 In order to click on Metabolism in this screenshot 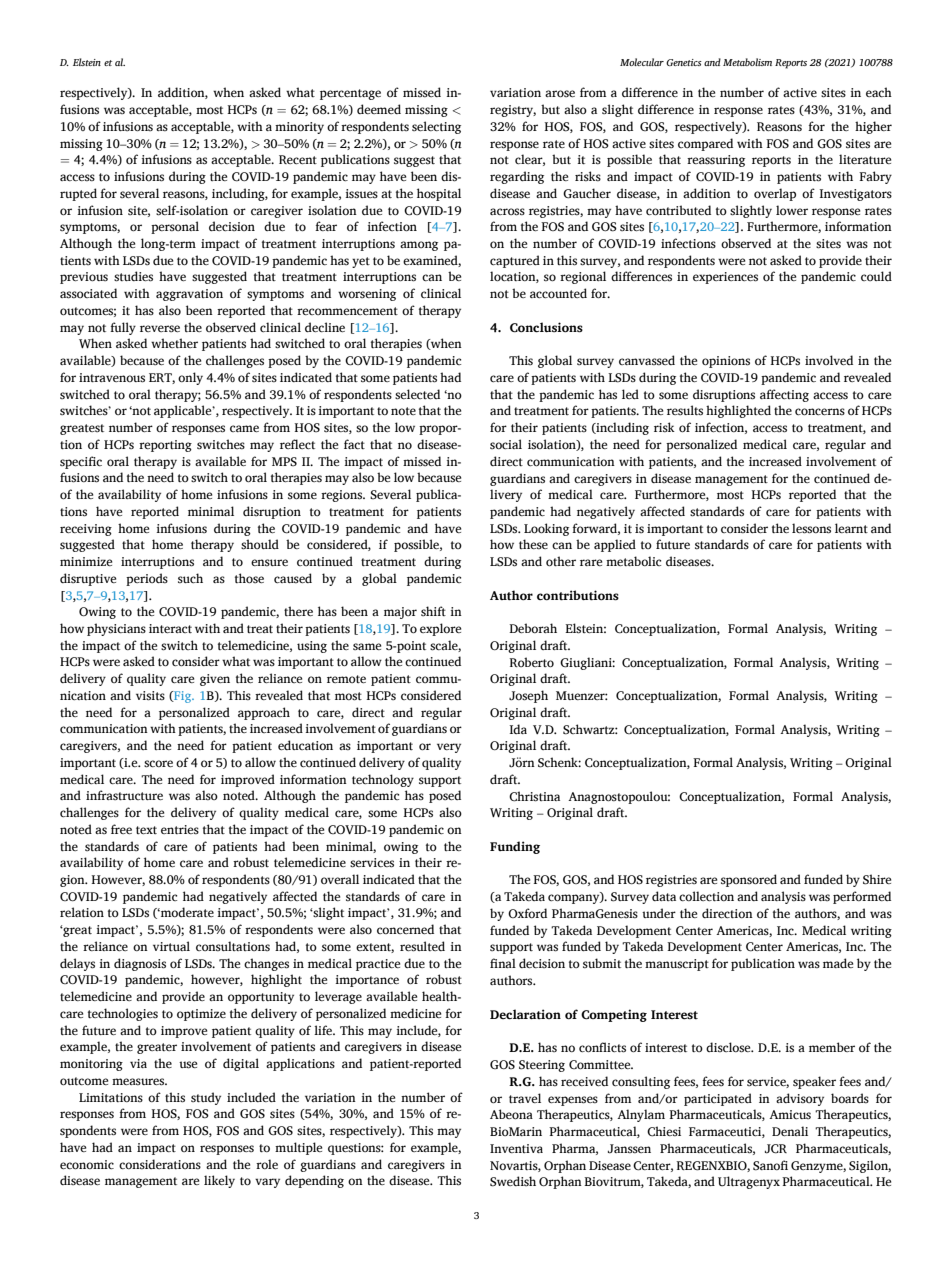, I will do `click(747, 62)`.
